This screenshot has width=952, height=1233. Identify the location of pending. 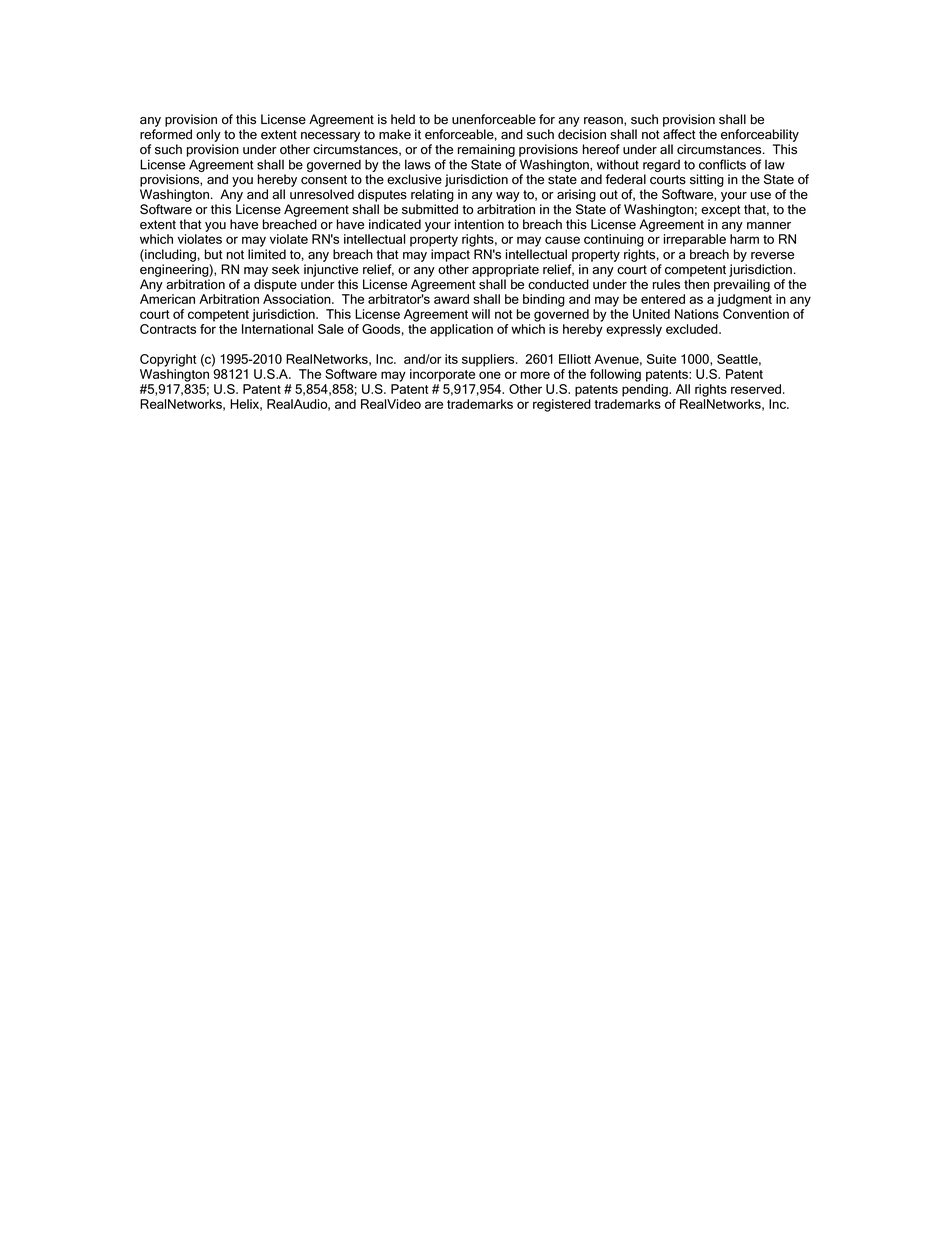
(646, 390).
